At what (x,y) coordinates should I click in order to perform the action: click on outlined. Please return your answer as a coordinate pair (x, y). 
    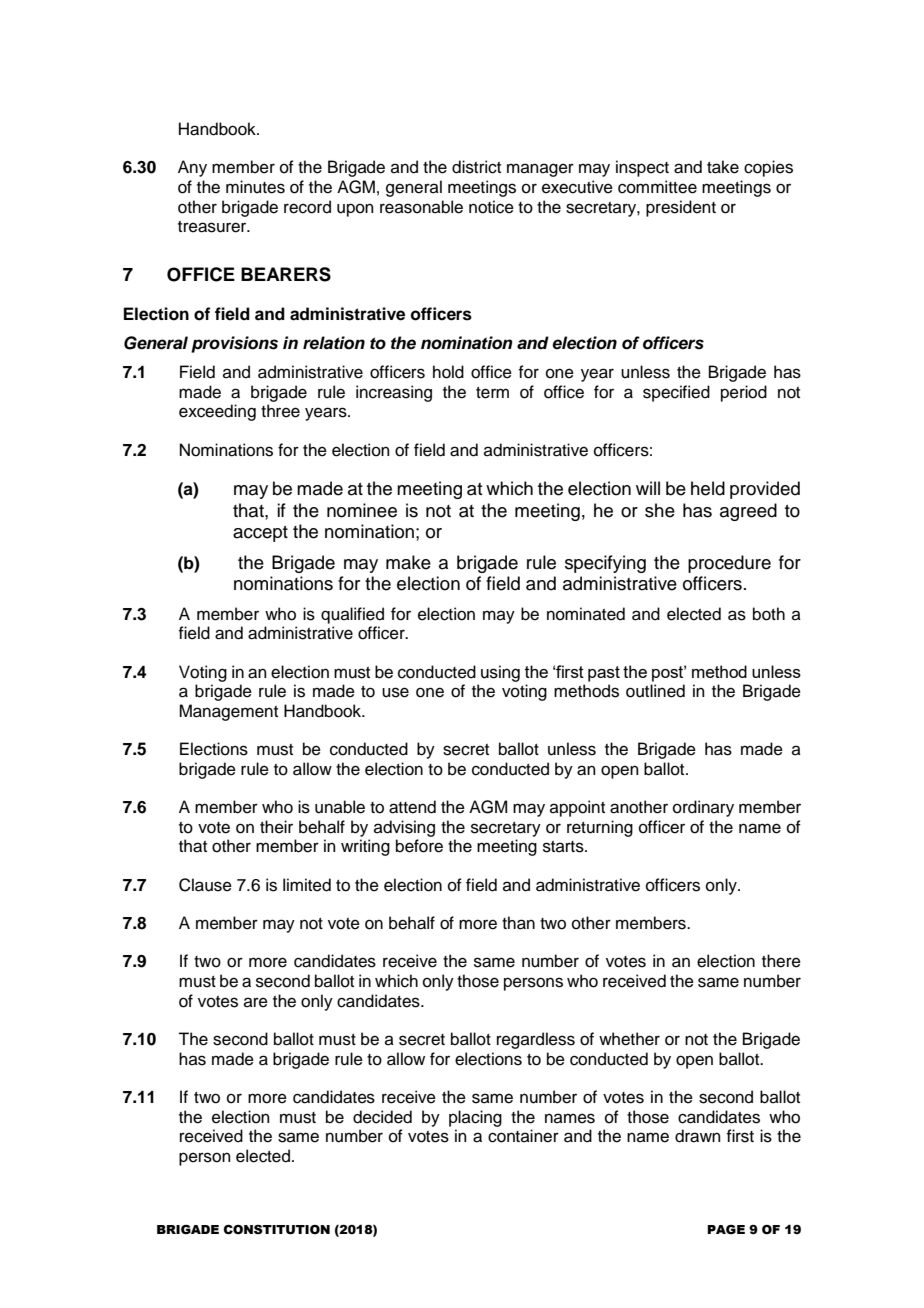
    Looking at the image, I should click on (655, 691).
